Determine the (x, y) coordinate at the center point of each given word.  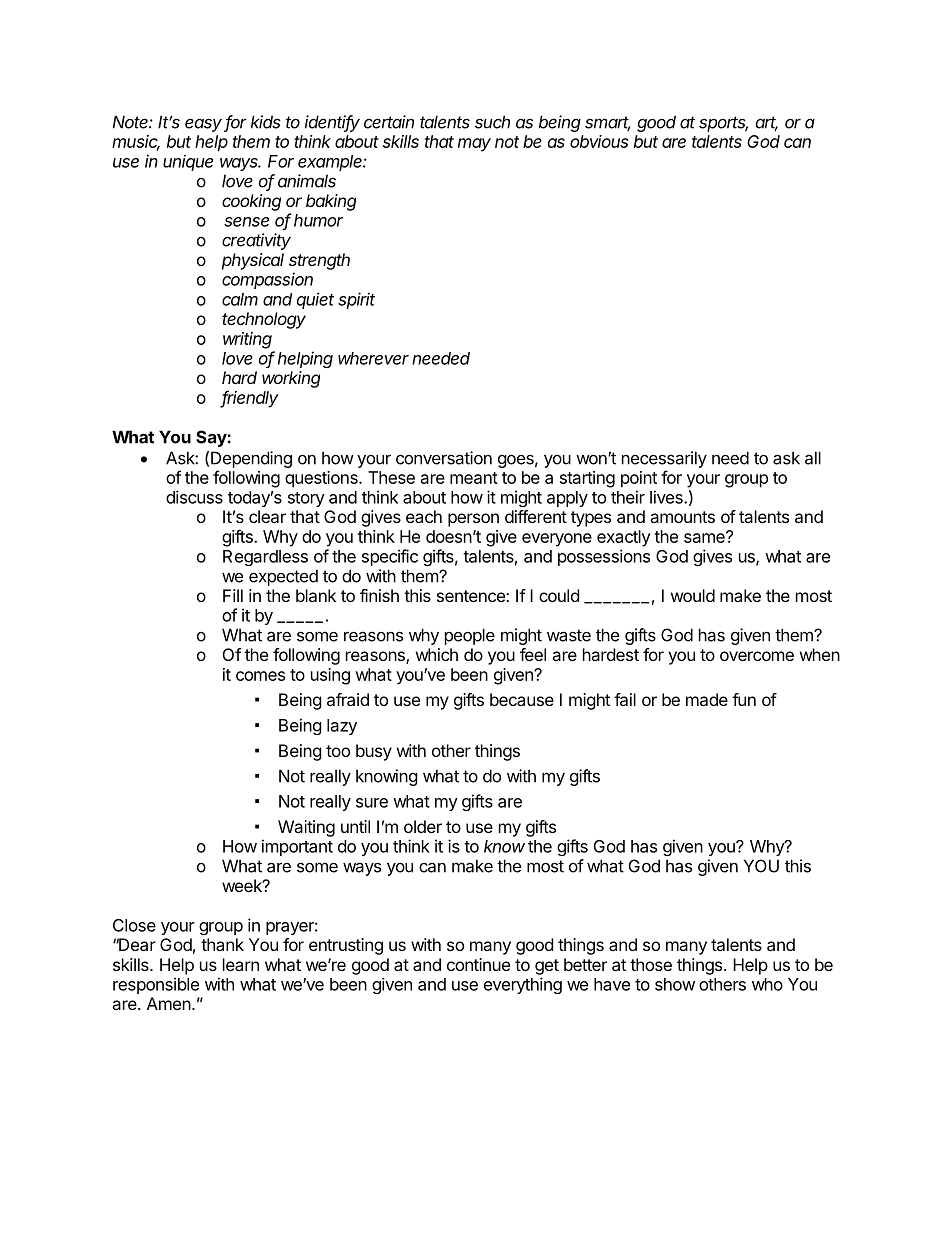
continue (478, 964)
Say (212, 438)
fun (744, 699)
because (522, 699)
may (474, 145)
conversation (444, 458)
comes (260, 676)
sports (723, 124)
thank (222, 944)
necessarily (664, 459)
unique (188, 163)
